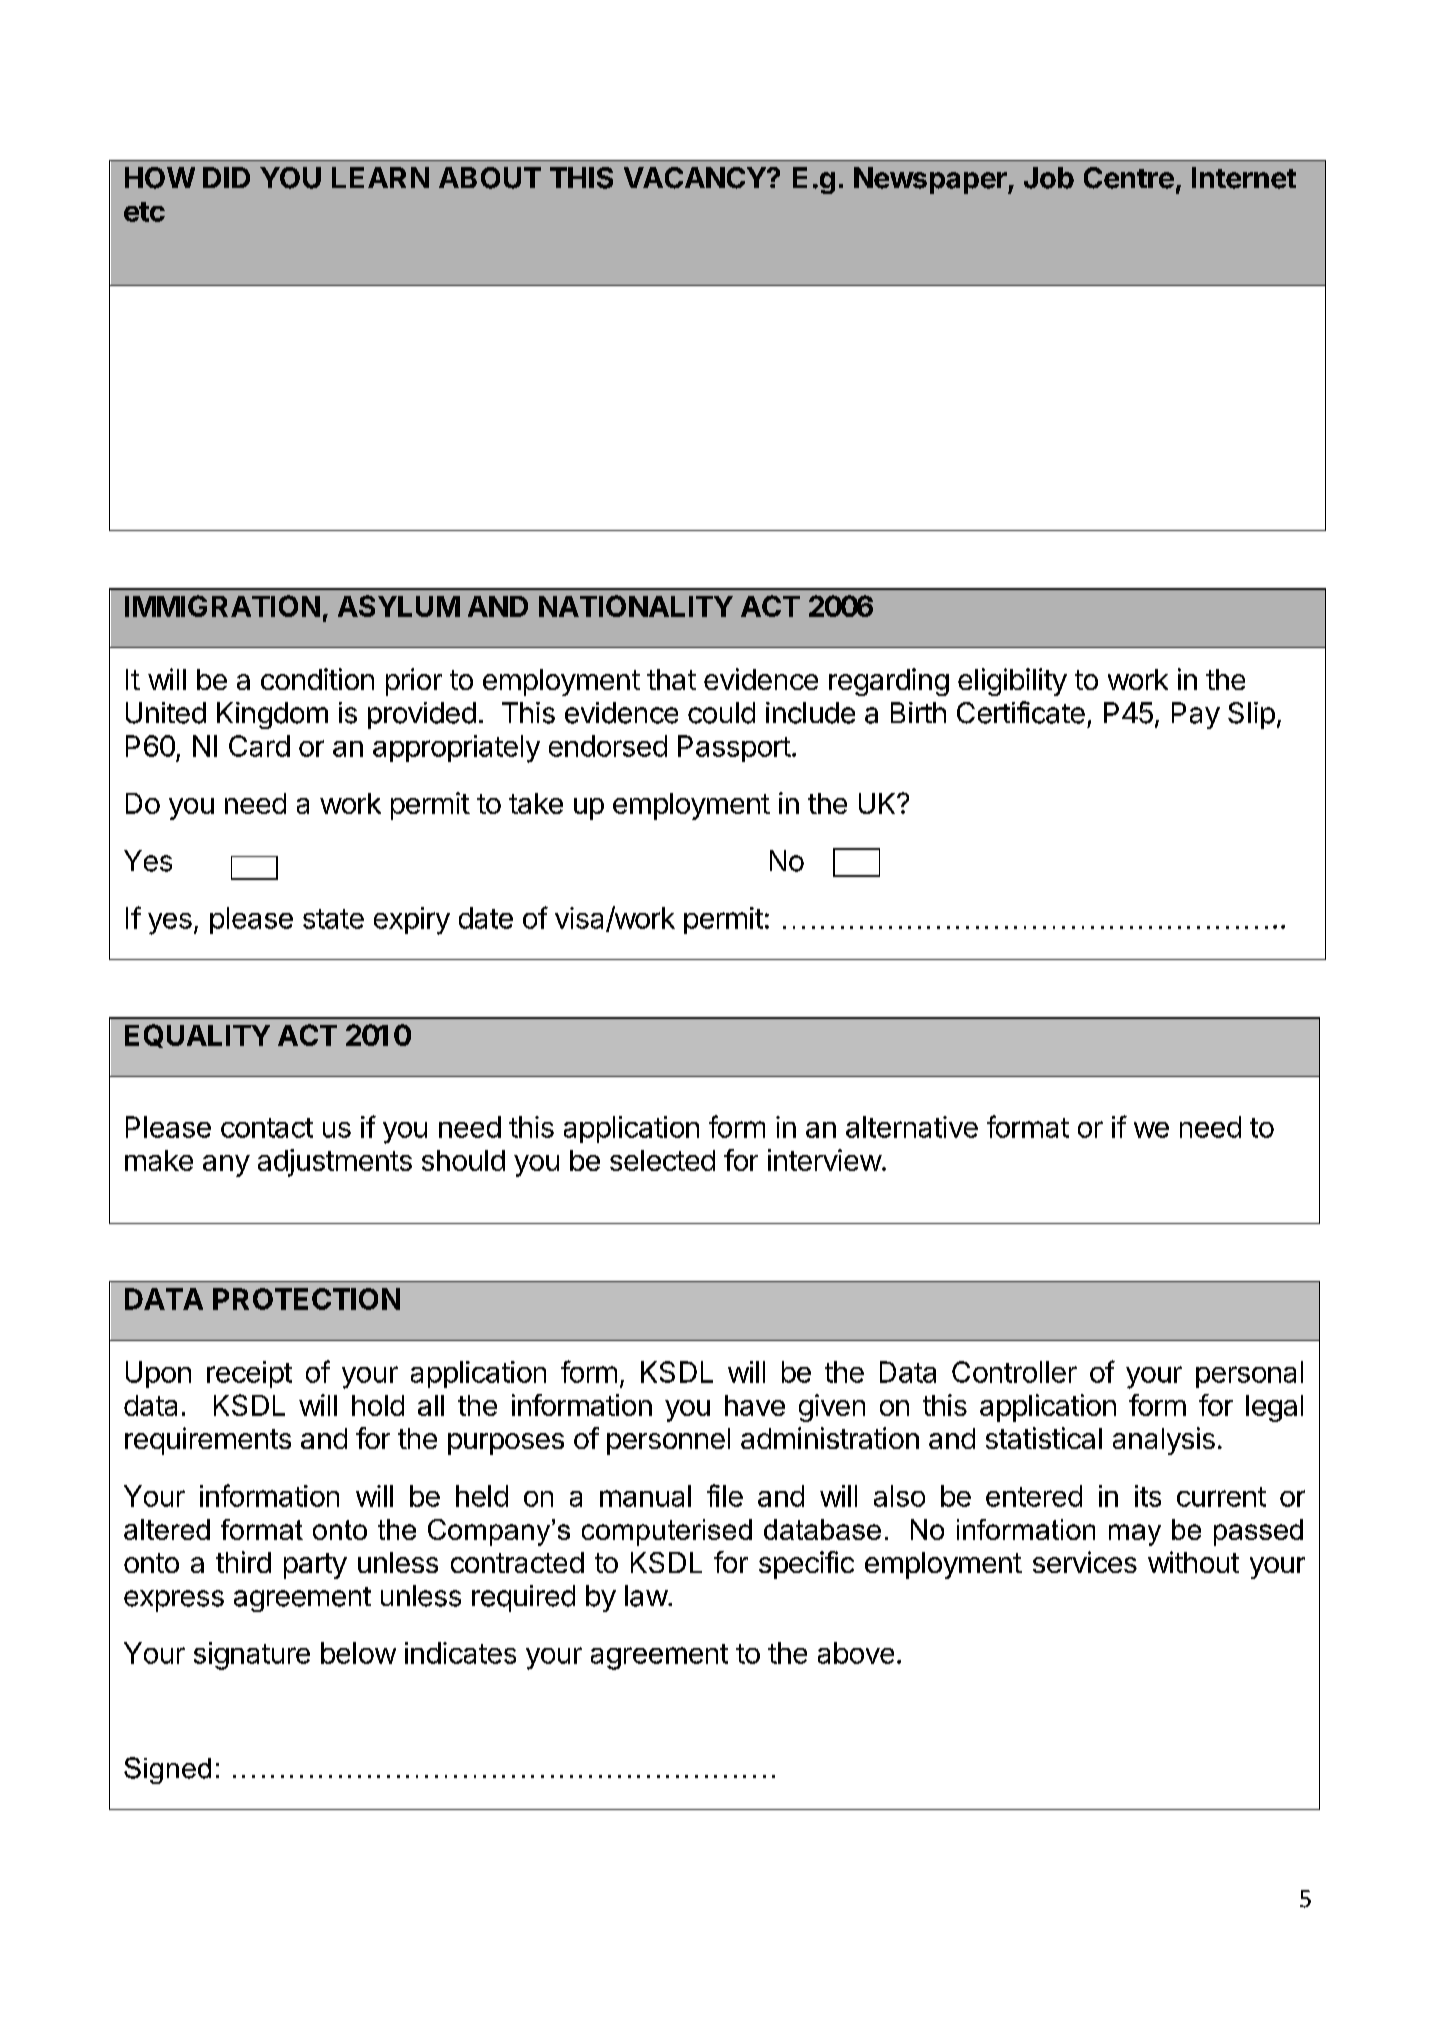  Describe the element at coordinates (755, 1405) in the page. I see `have` at that location.
